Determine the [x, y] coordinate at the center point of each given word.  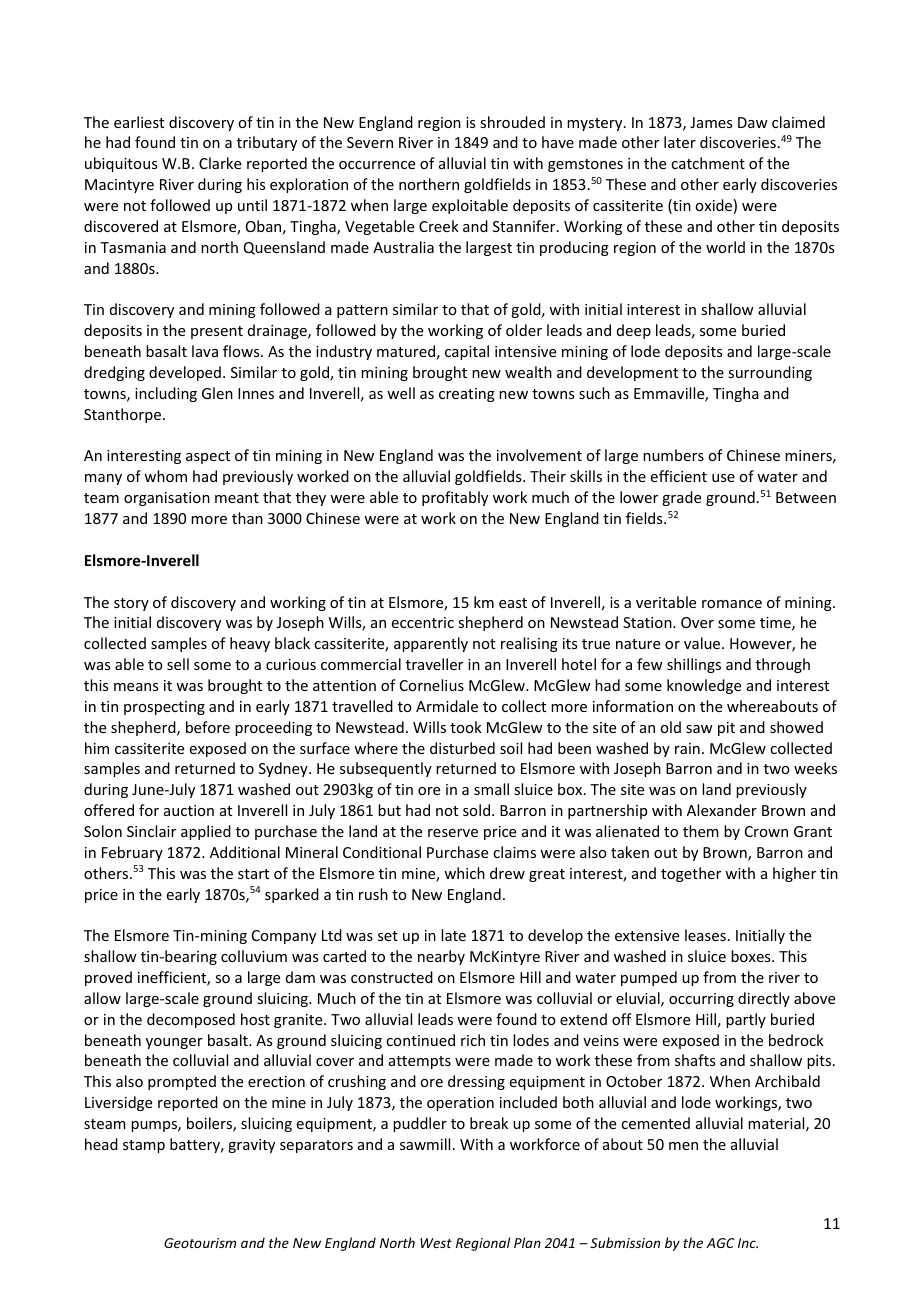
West [436, 1243]
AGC [720, 1243]
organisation [167, 499]
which [464, 873]
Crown [766, 831]
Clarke [220, 163]
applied [206, 832]
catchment [708, 163]
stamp [144, 1146]
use [723, 478]
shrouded [512, 122]
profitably [455, 498]
